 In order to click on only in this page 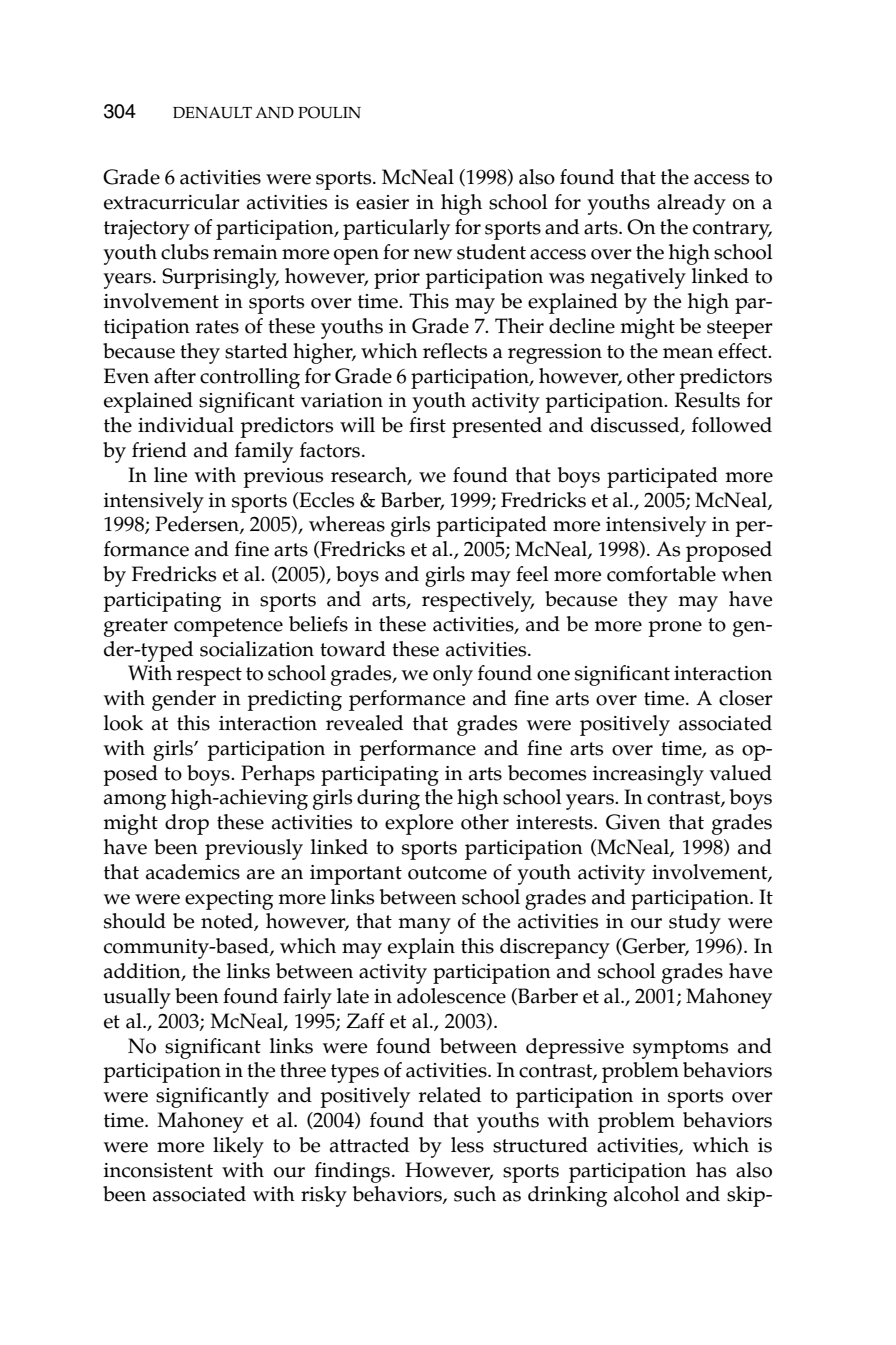, I will do `click(453, 675)`.
